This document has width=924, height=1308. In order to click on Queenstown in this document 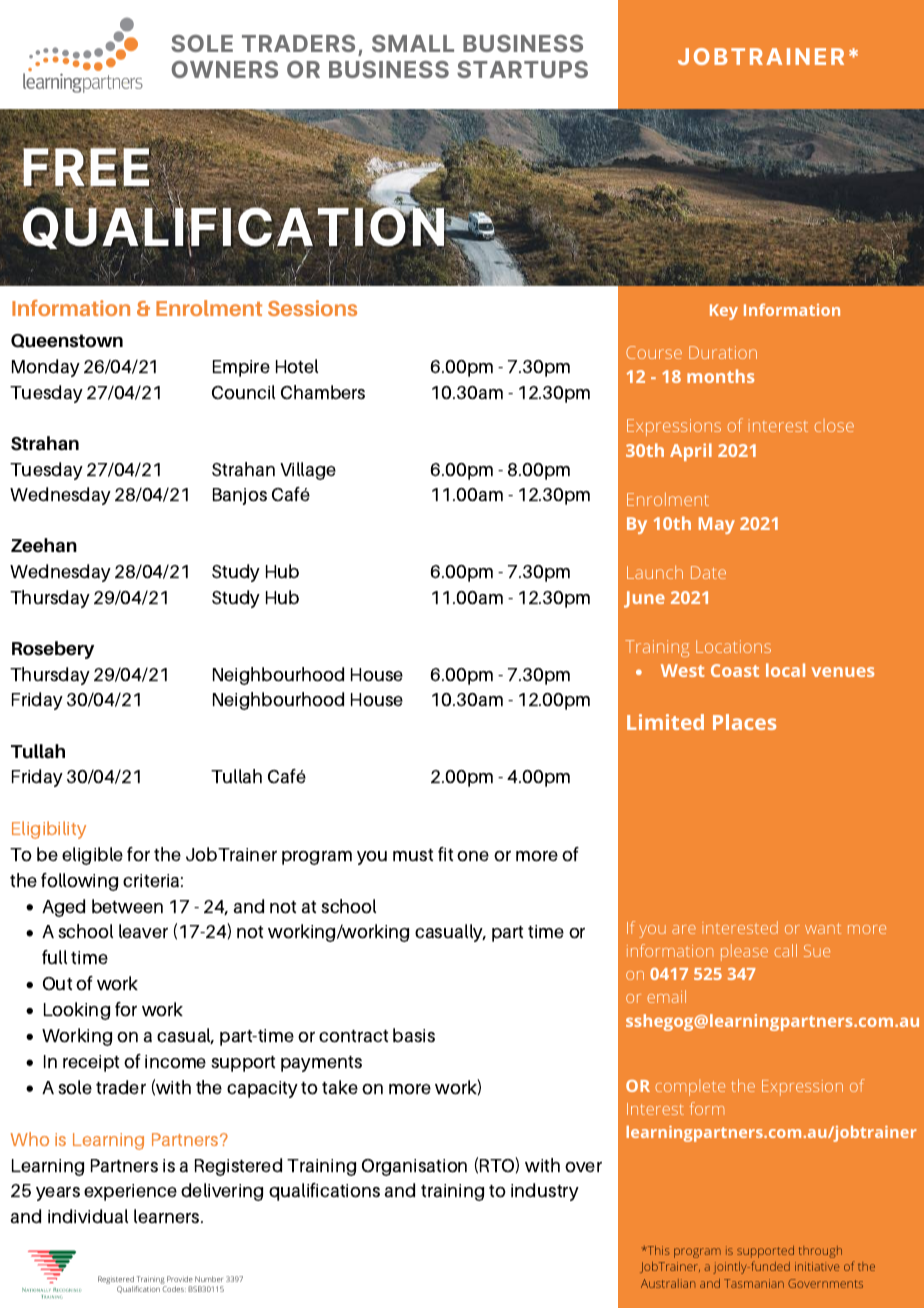, I will do `click(67, 341)`.
